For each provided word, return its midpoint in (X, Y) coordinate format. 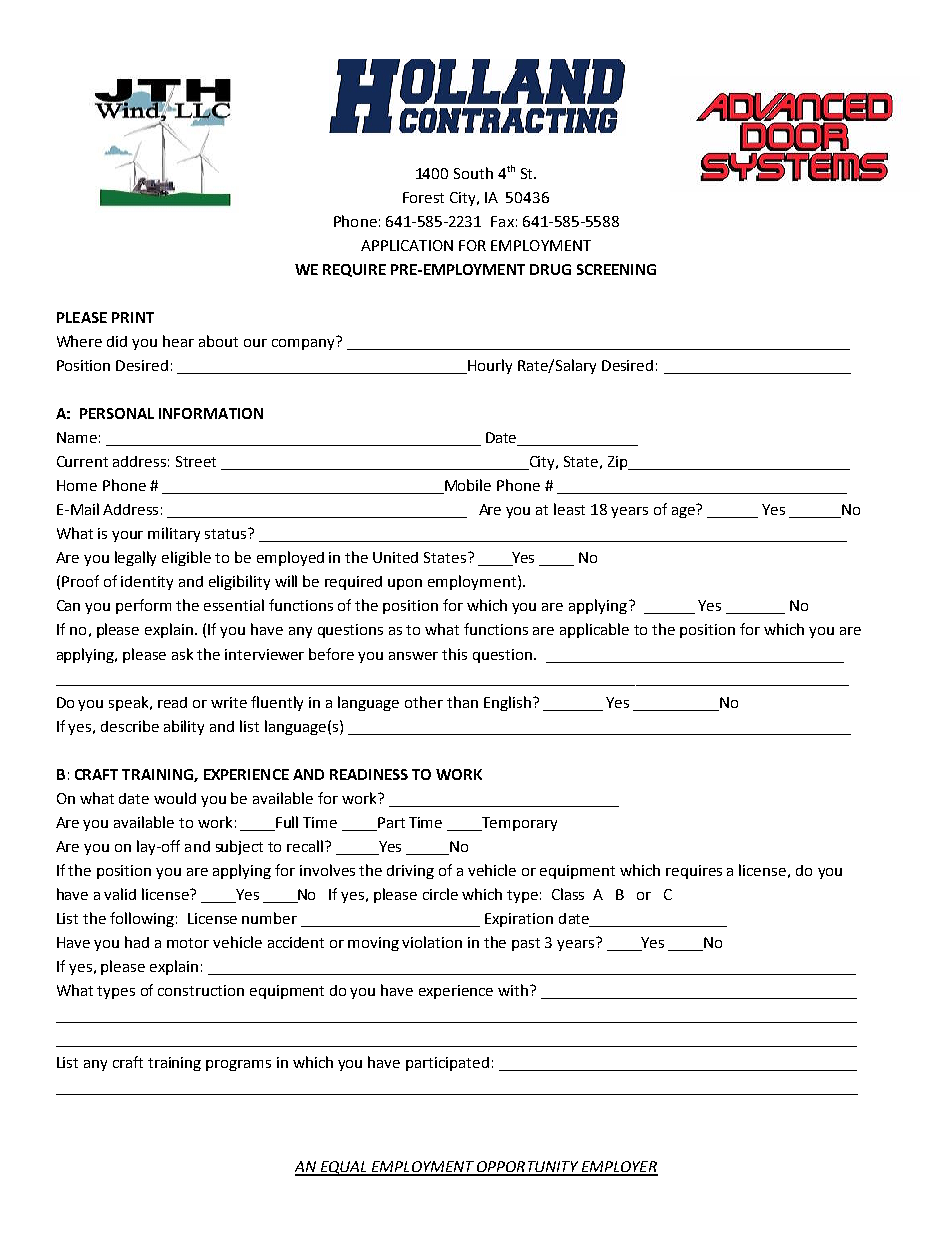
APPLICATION (407, 245)
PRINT (133, 317)
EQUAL (343, 1168)
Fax (502, 221)
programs (238, 1065)
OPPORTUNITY (527, 1168)
